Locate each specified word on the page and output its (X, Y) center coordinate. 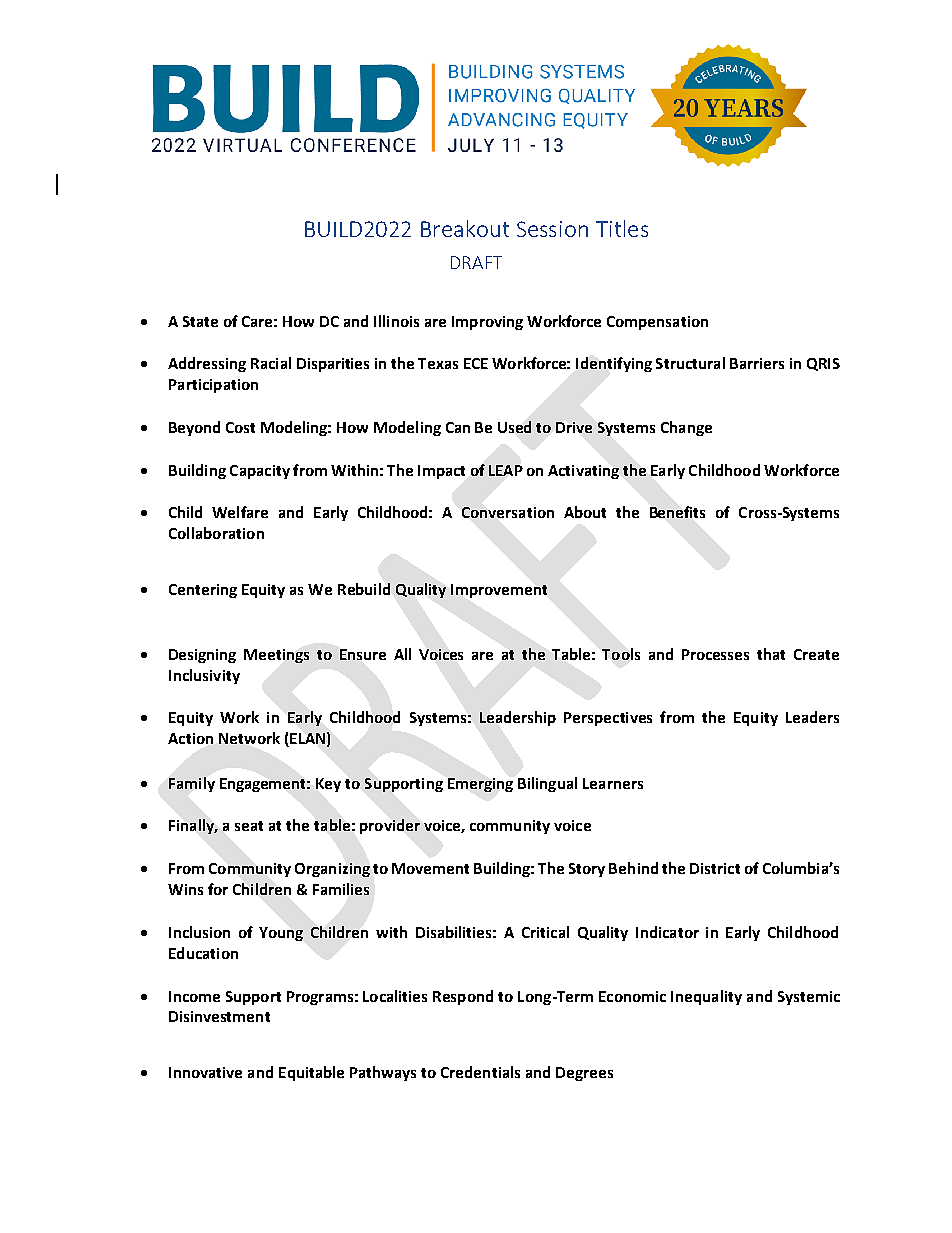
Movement (430, 868)
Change (686, 428)
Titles (622, 228)
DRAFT (476, 262)
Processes (715, 654)
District (715, 868)
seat (249, 826)
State (200, 321)
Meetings (276, 656)
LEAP (506, 470)
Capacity (260, 472)
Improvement (499, 591)
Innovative (205, 1072)
